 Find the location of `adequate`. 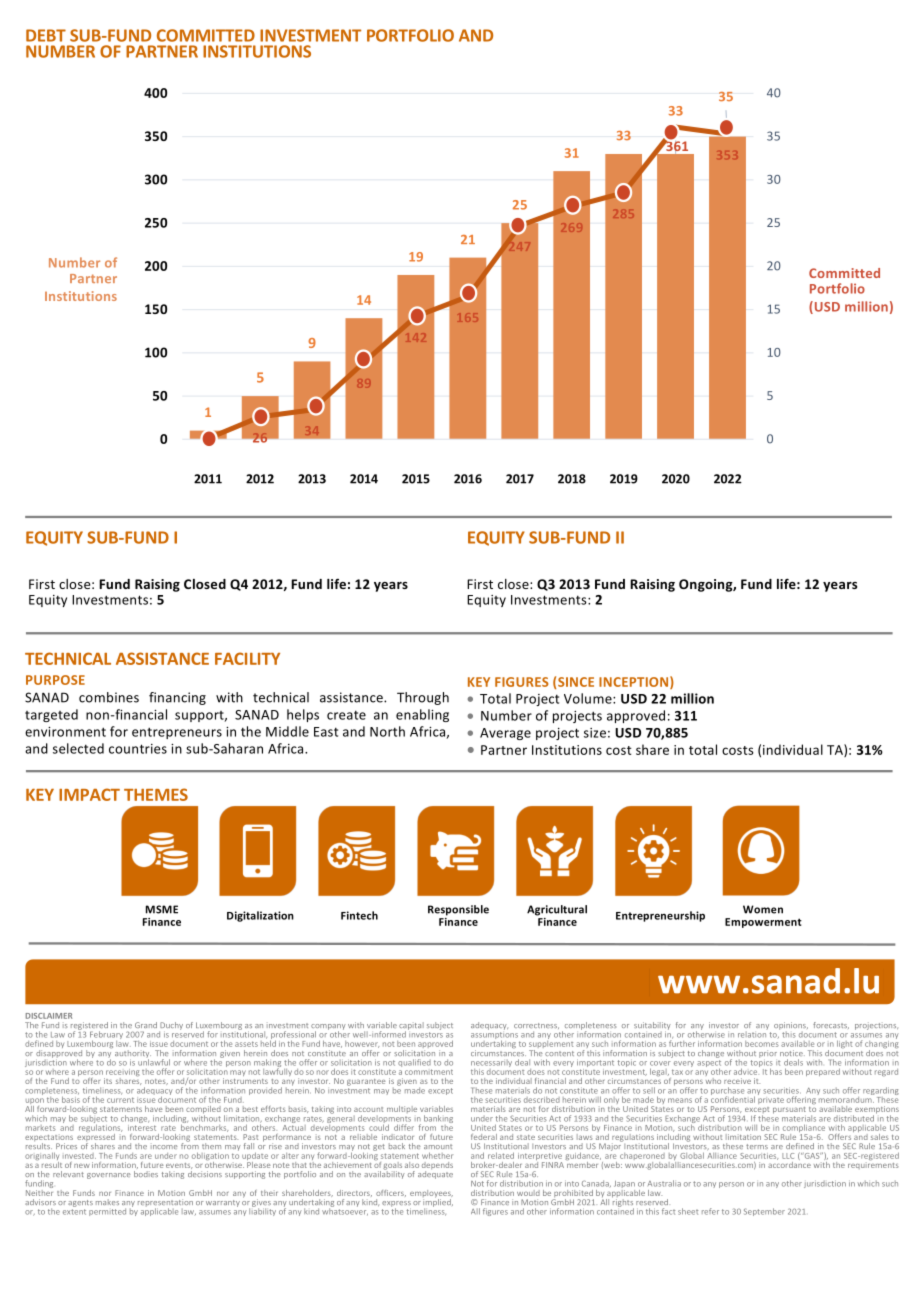

adequate is located at coordinates (435, 1175).
